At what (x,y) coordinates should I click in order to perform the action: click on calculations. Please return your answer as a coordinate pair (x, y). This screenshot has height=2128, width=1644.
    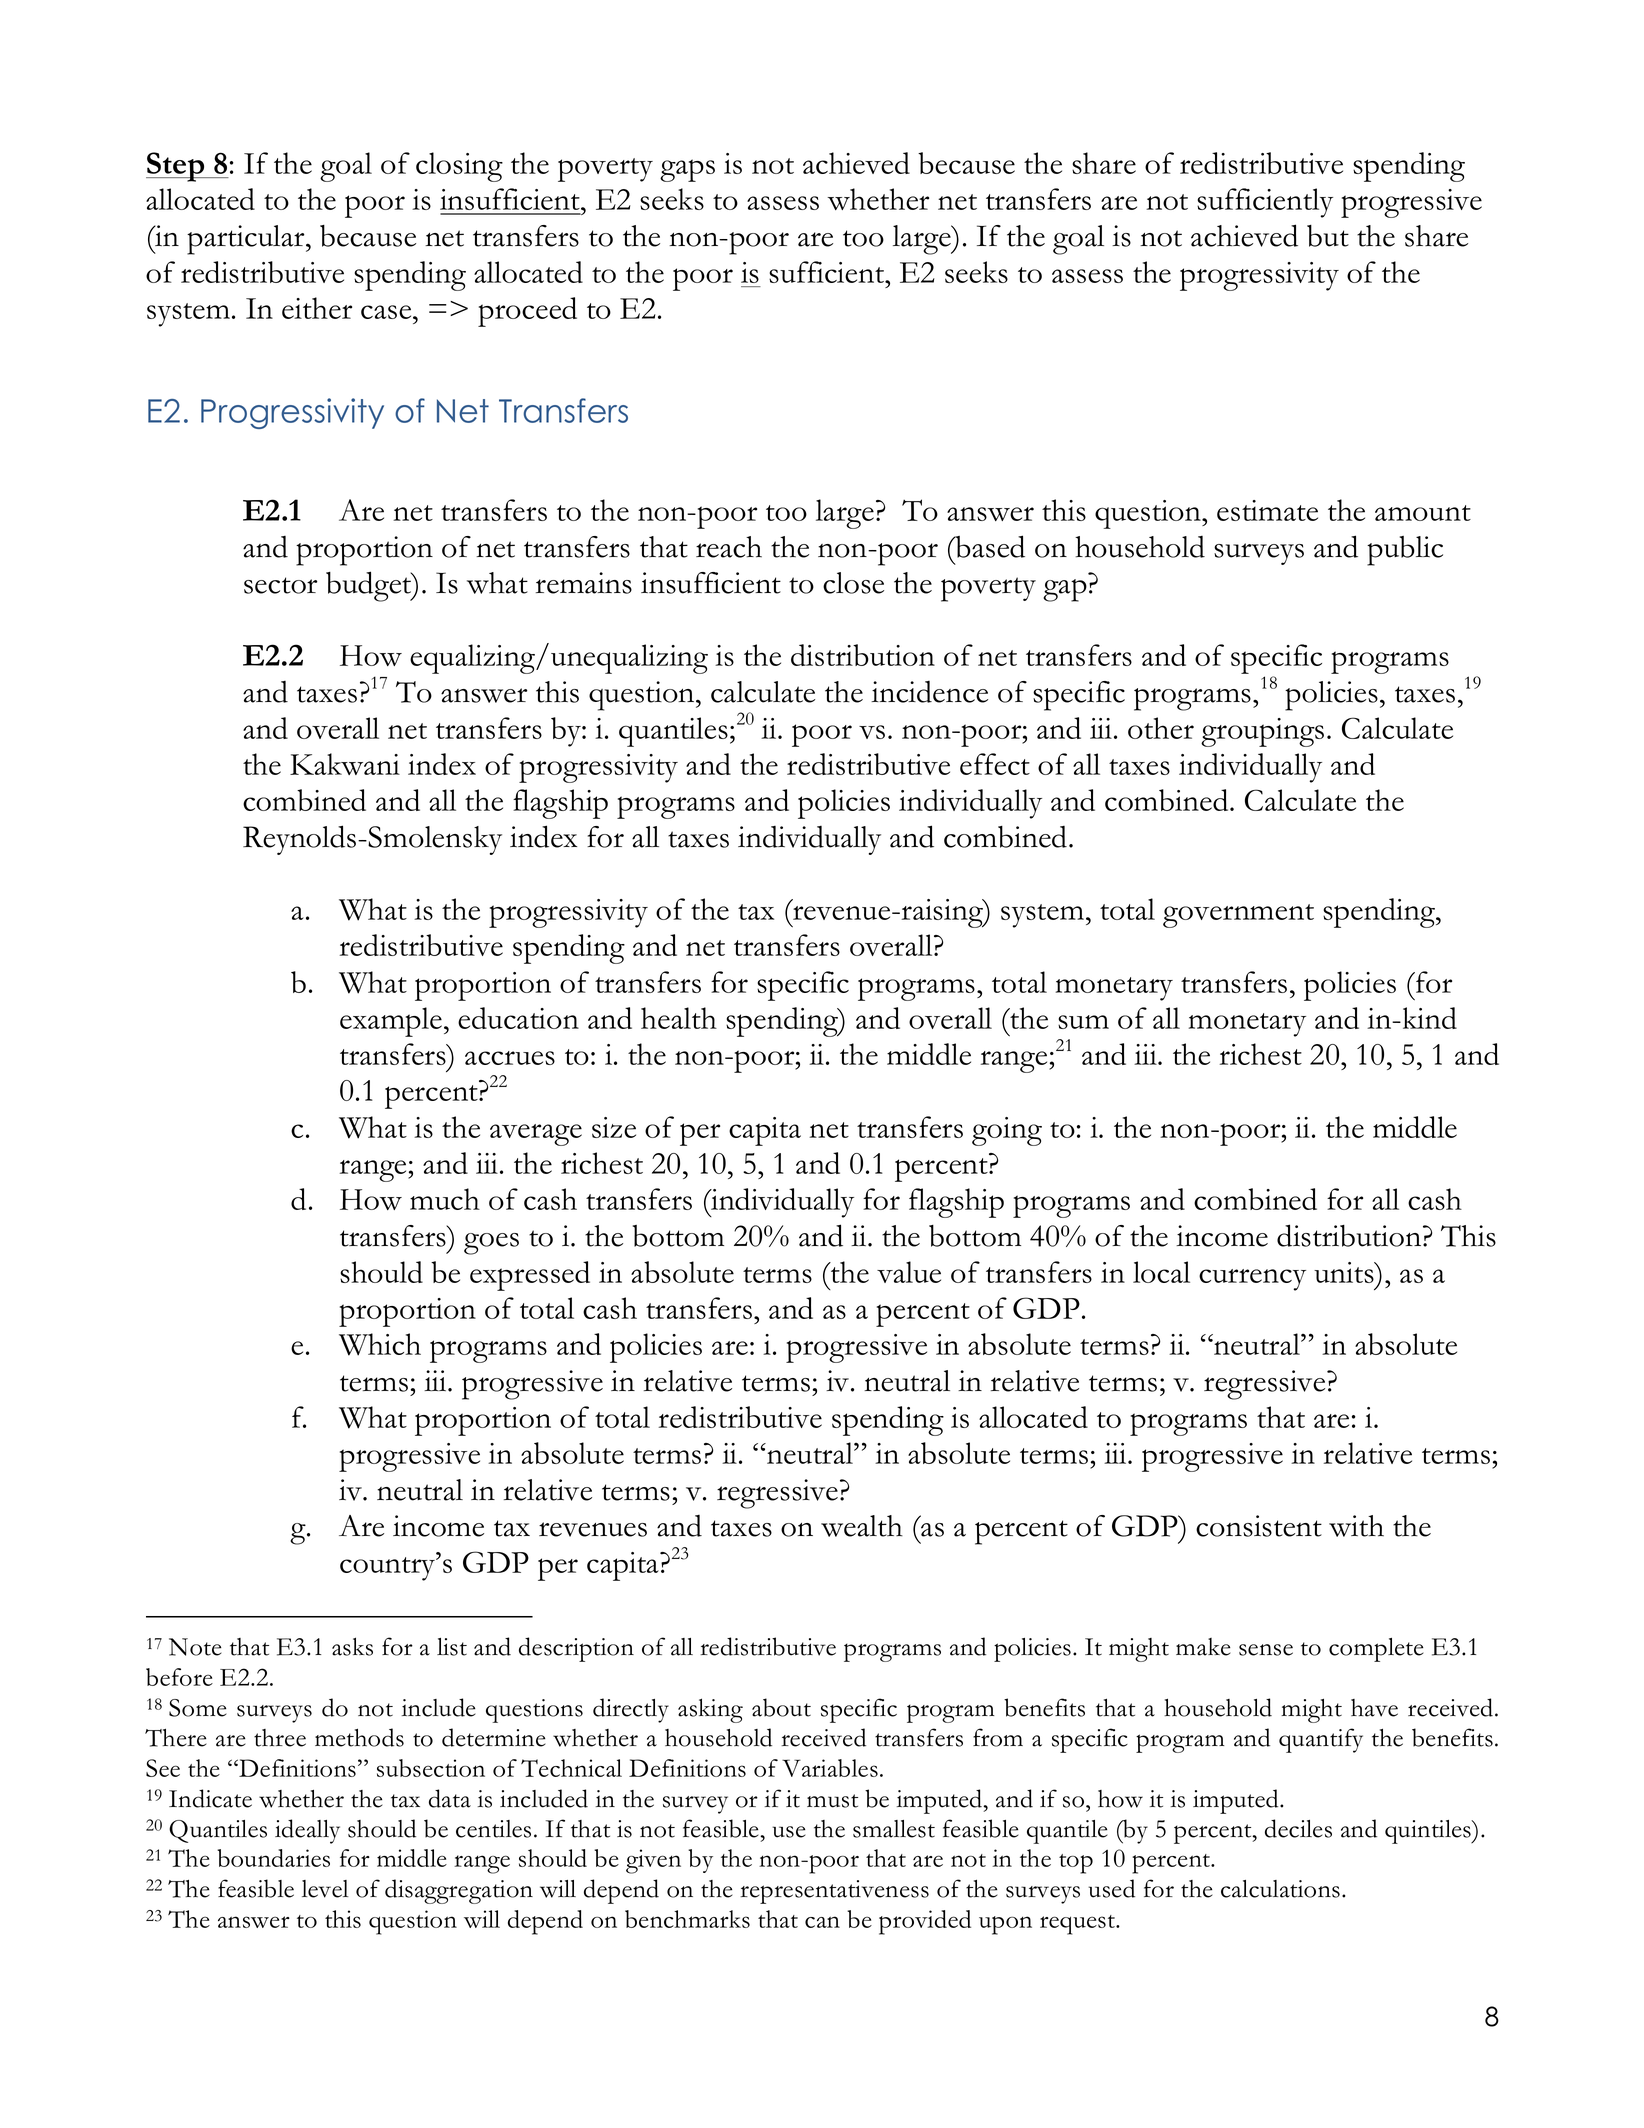
    Looking at the image, I should click on (1280, 1889).
